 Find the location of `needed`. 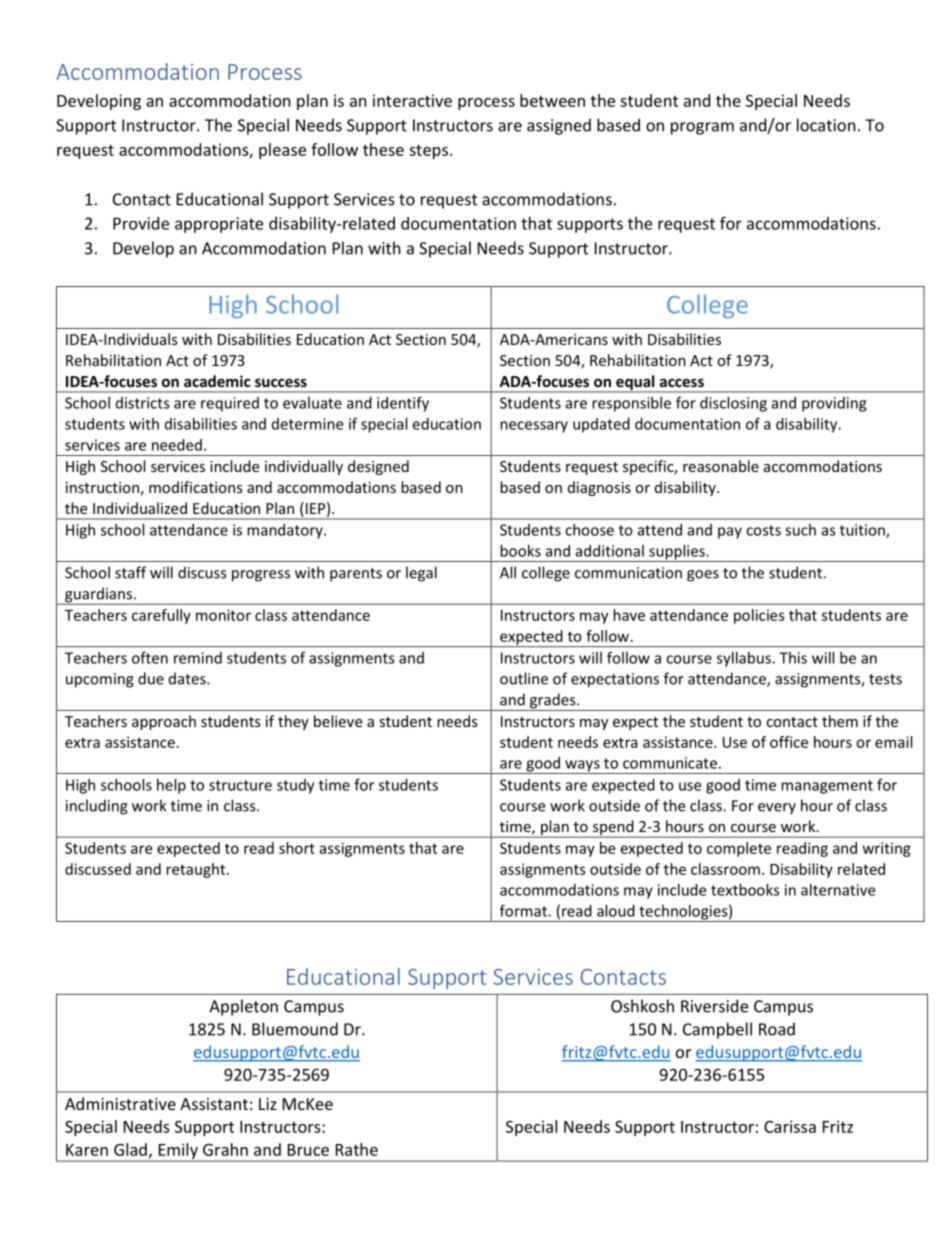

needed is located at coordinates (177, 445).
